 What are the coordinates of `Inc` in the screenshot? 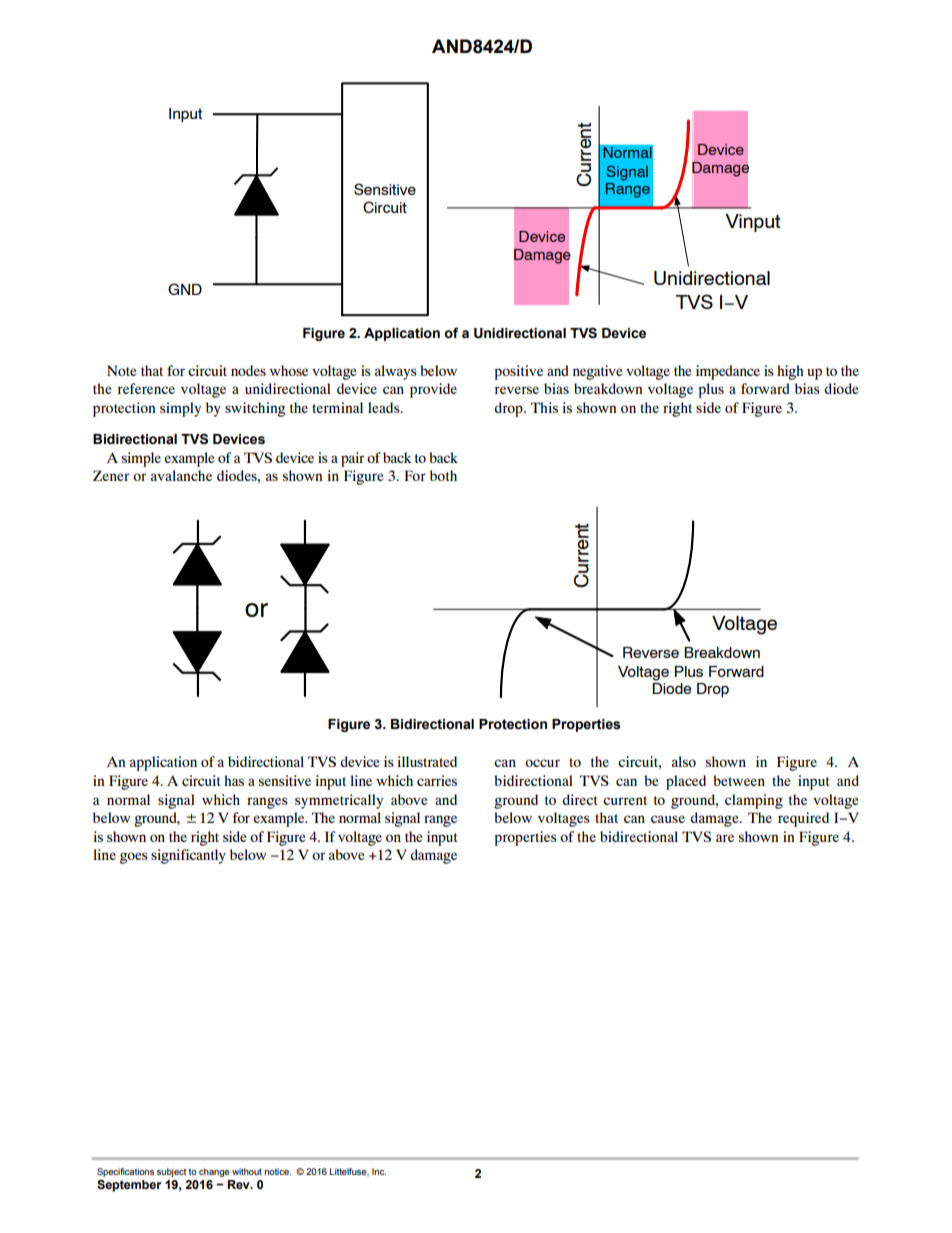 It's located at (379, 1171).
